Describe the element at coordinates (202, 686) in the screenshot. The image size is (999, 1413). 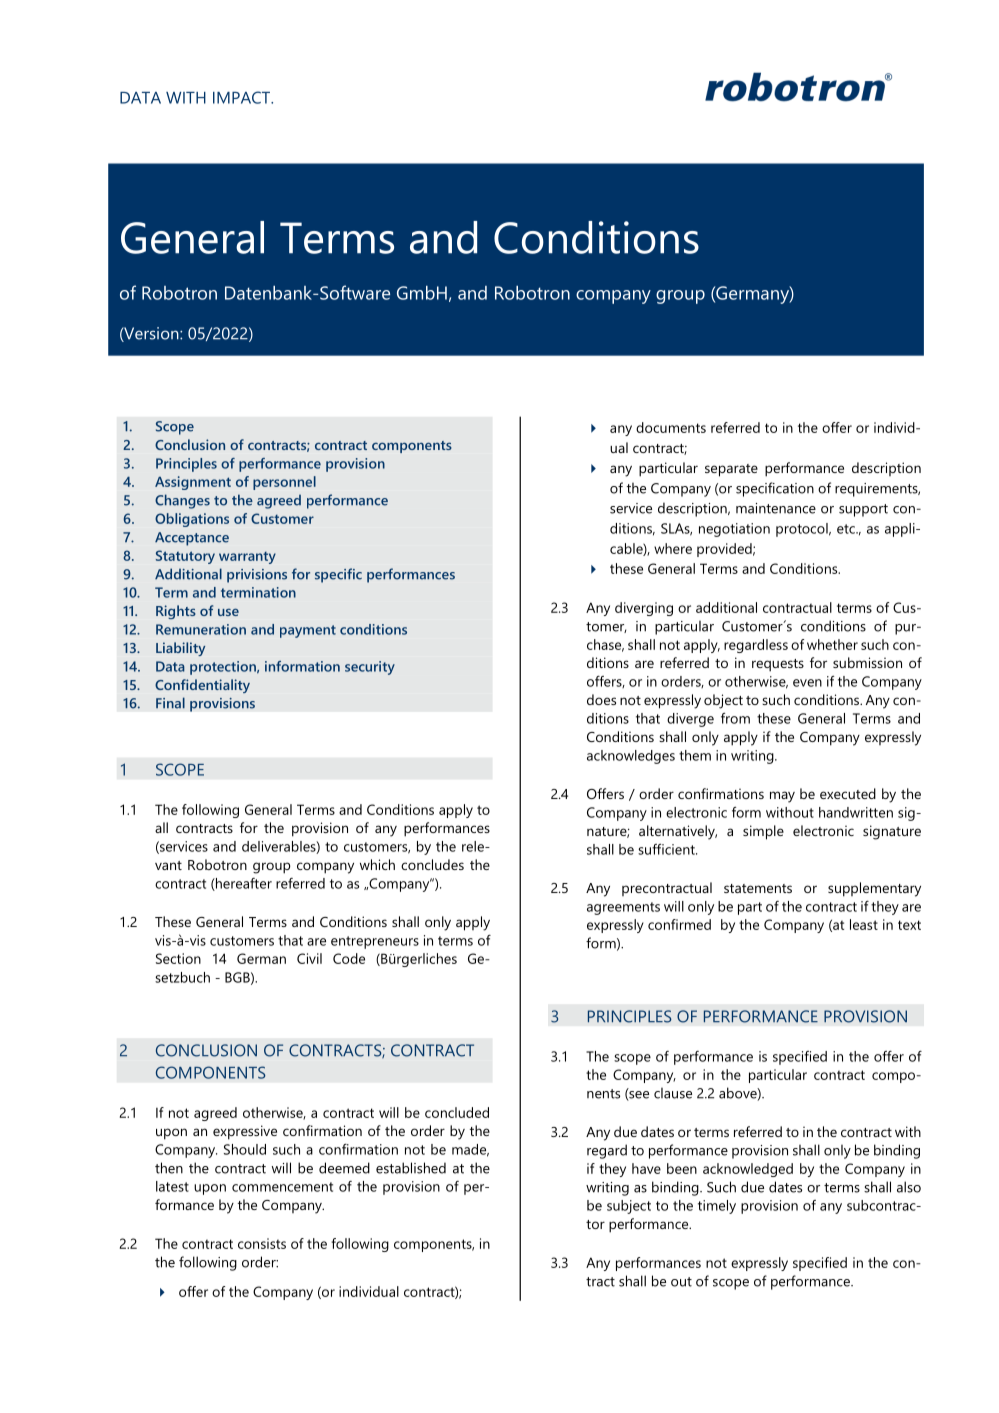
I see `Confidentiality` at that location.
